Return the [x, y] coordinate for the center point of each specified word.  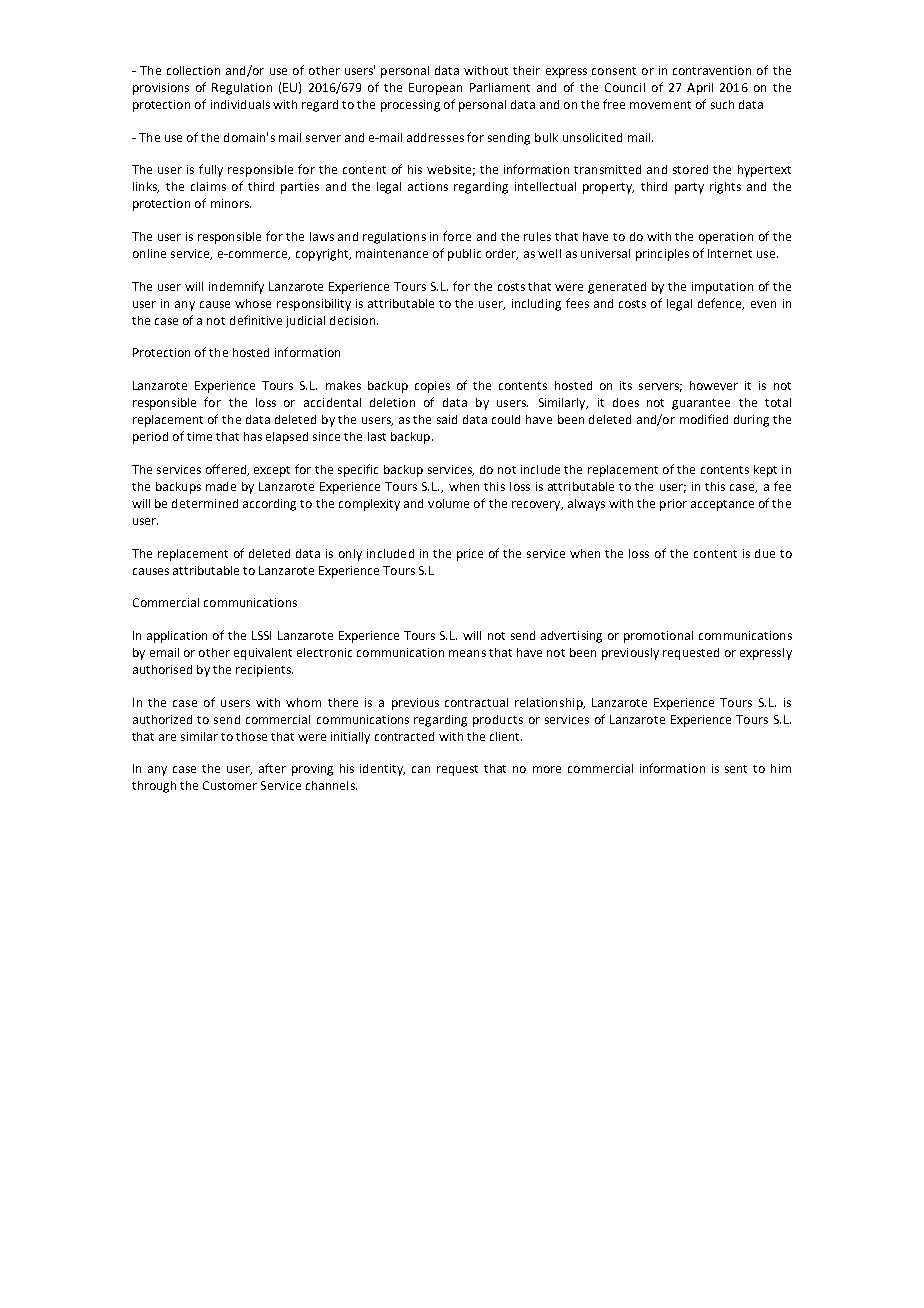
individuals [240, 104]
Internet [730, 253]
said [447, 419]
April [700, 89]
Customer [230, 785]
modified [704, 419]
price [470, 555]
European [435, 89]
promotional [658, 637]
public [464, 255]
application [177, 637]
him [781, 768]
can [421, 769]
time [199, 436]
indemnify [236, 287]
